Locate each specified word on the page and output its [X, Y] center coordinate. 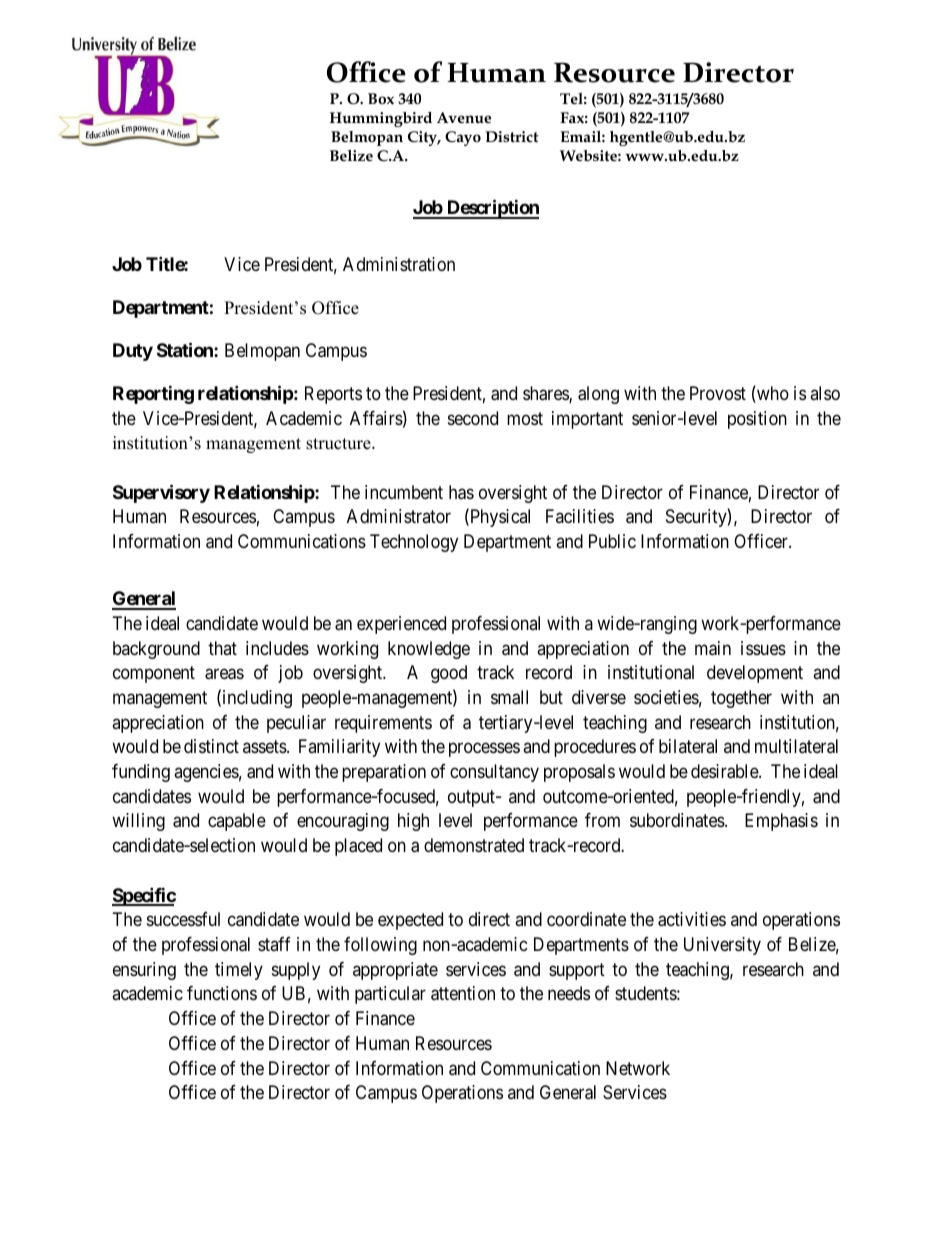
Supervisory [161, 493]
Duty [133, 352]
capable [237, 822]
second [473, 418]
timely [239, 971]
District [512, 137]
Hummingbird [381, 119]
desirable [725, 771]
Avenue [464, 117]
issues [763, 648]
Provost [718, 393]
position [757, 420]
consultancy [494, 773]
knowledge [429, 650]
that [222, 648]
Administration [399, 264]
